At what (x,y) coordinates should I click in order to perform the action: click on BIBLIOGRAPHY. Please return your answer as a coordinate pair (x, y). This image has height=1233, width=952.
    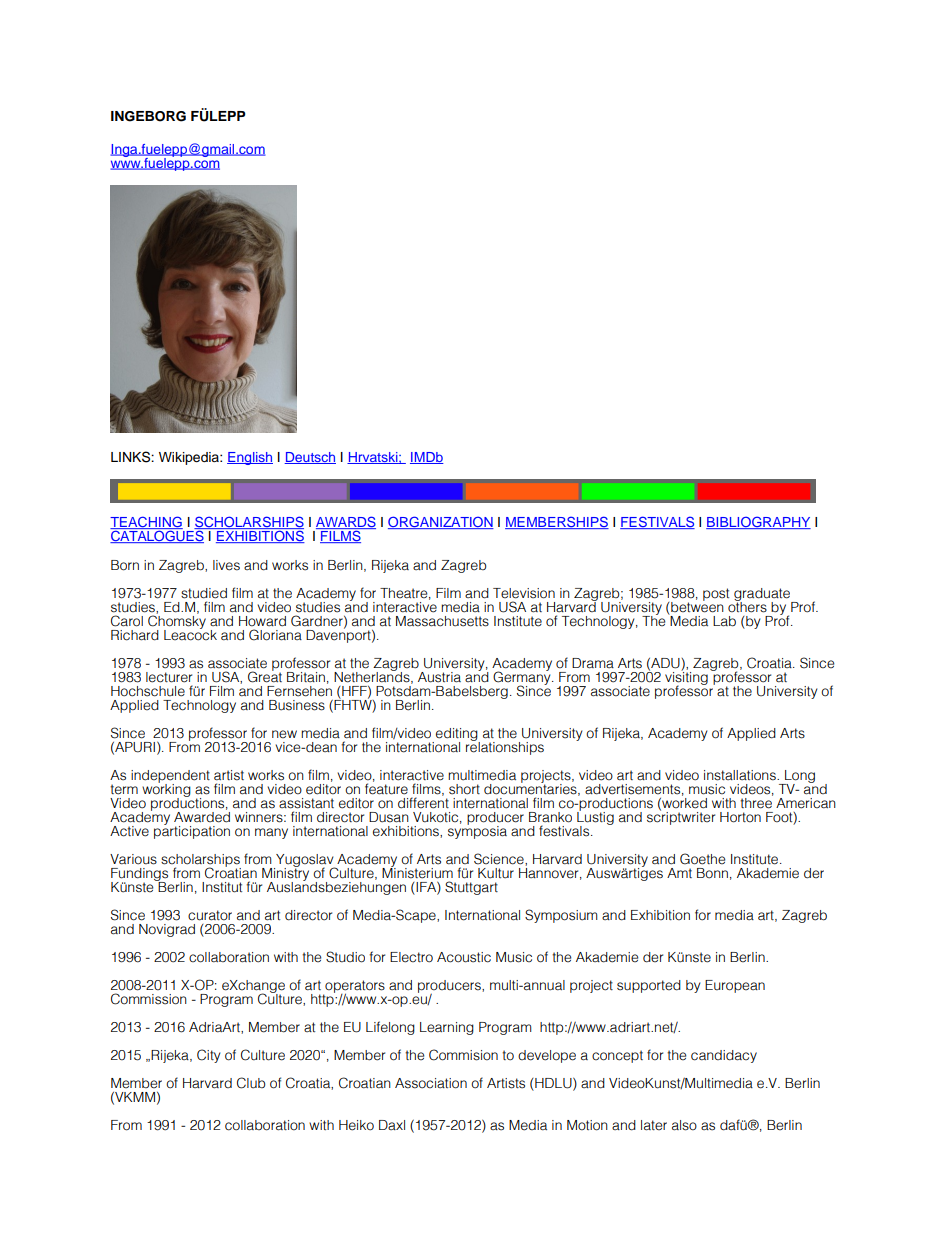
    Looking at the image, I should click on (758, 522).
